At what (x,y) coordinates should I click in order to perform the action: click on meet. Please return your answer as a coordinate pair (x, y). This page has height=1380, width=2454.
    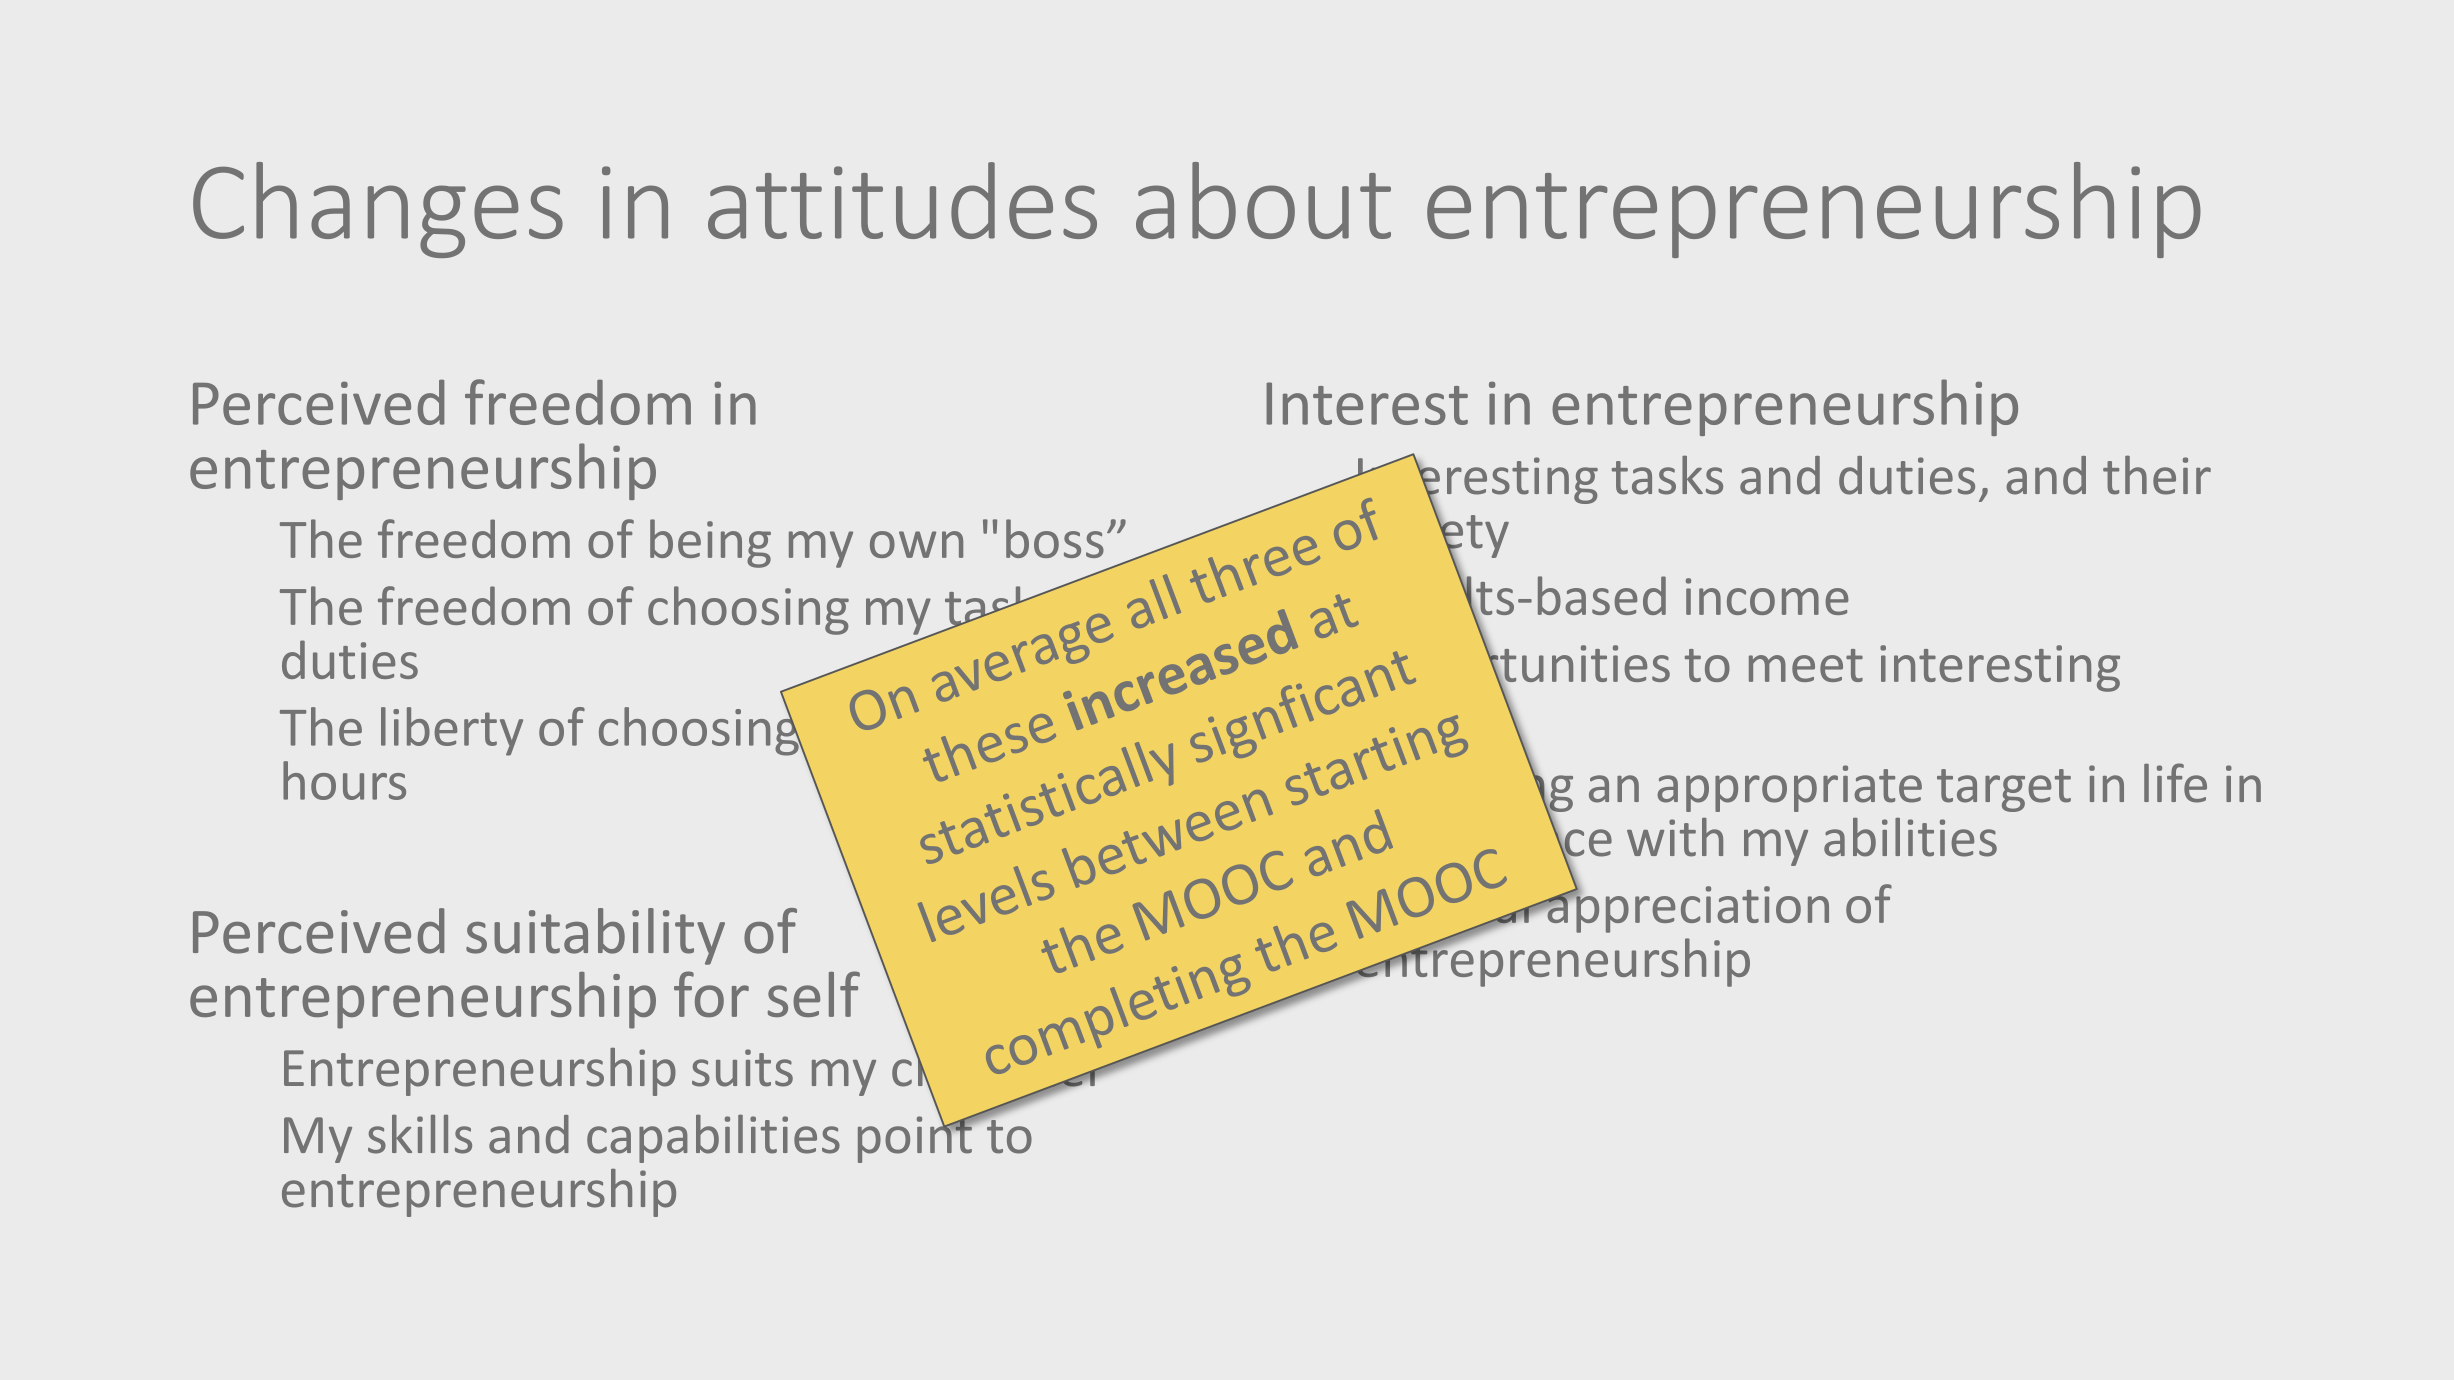
    Looking at the image, I should click on (1806, 665).
